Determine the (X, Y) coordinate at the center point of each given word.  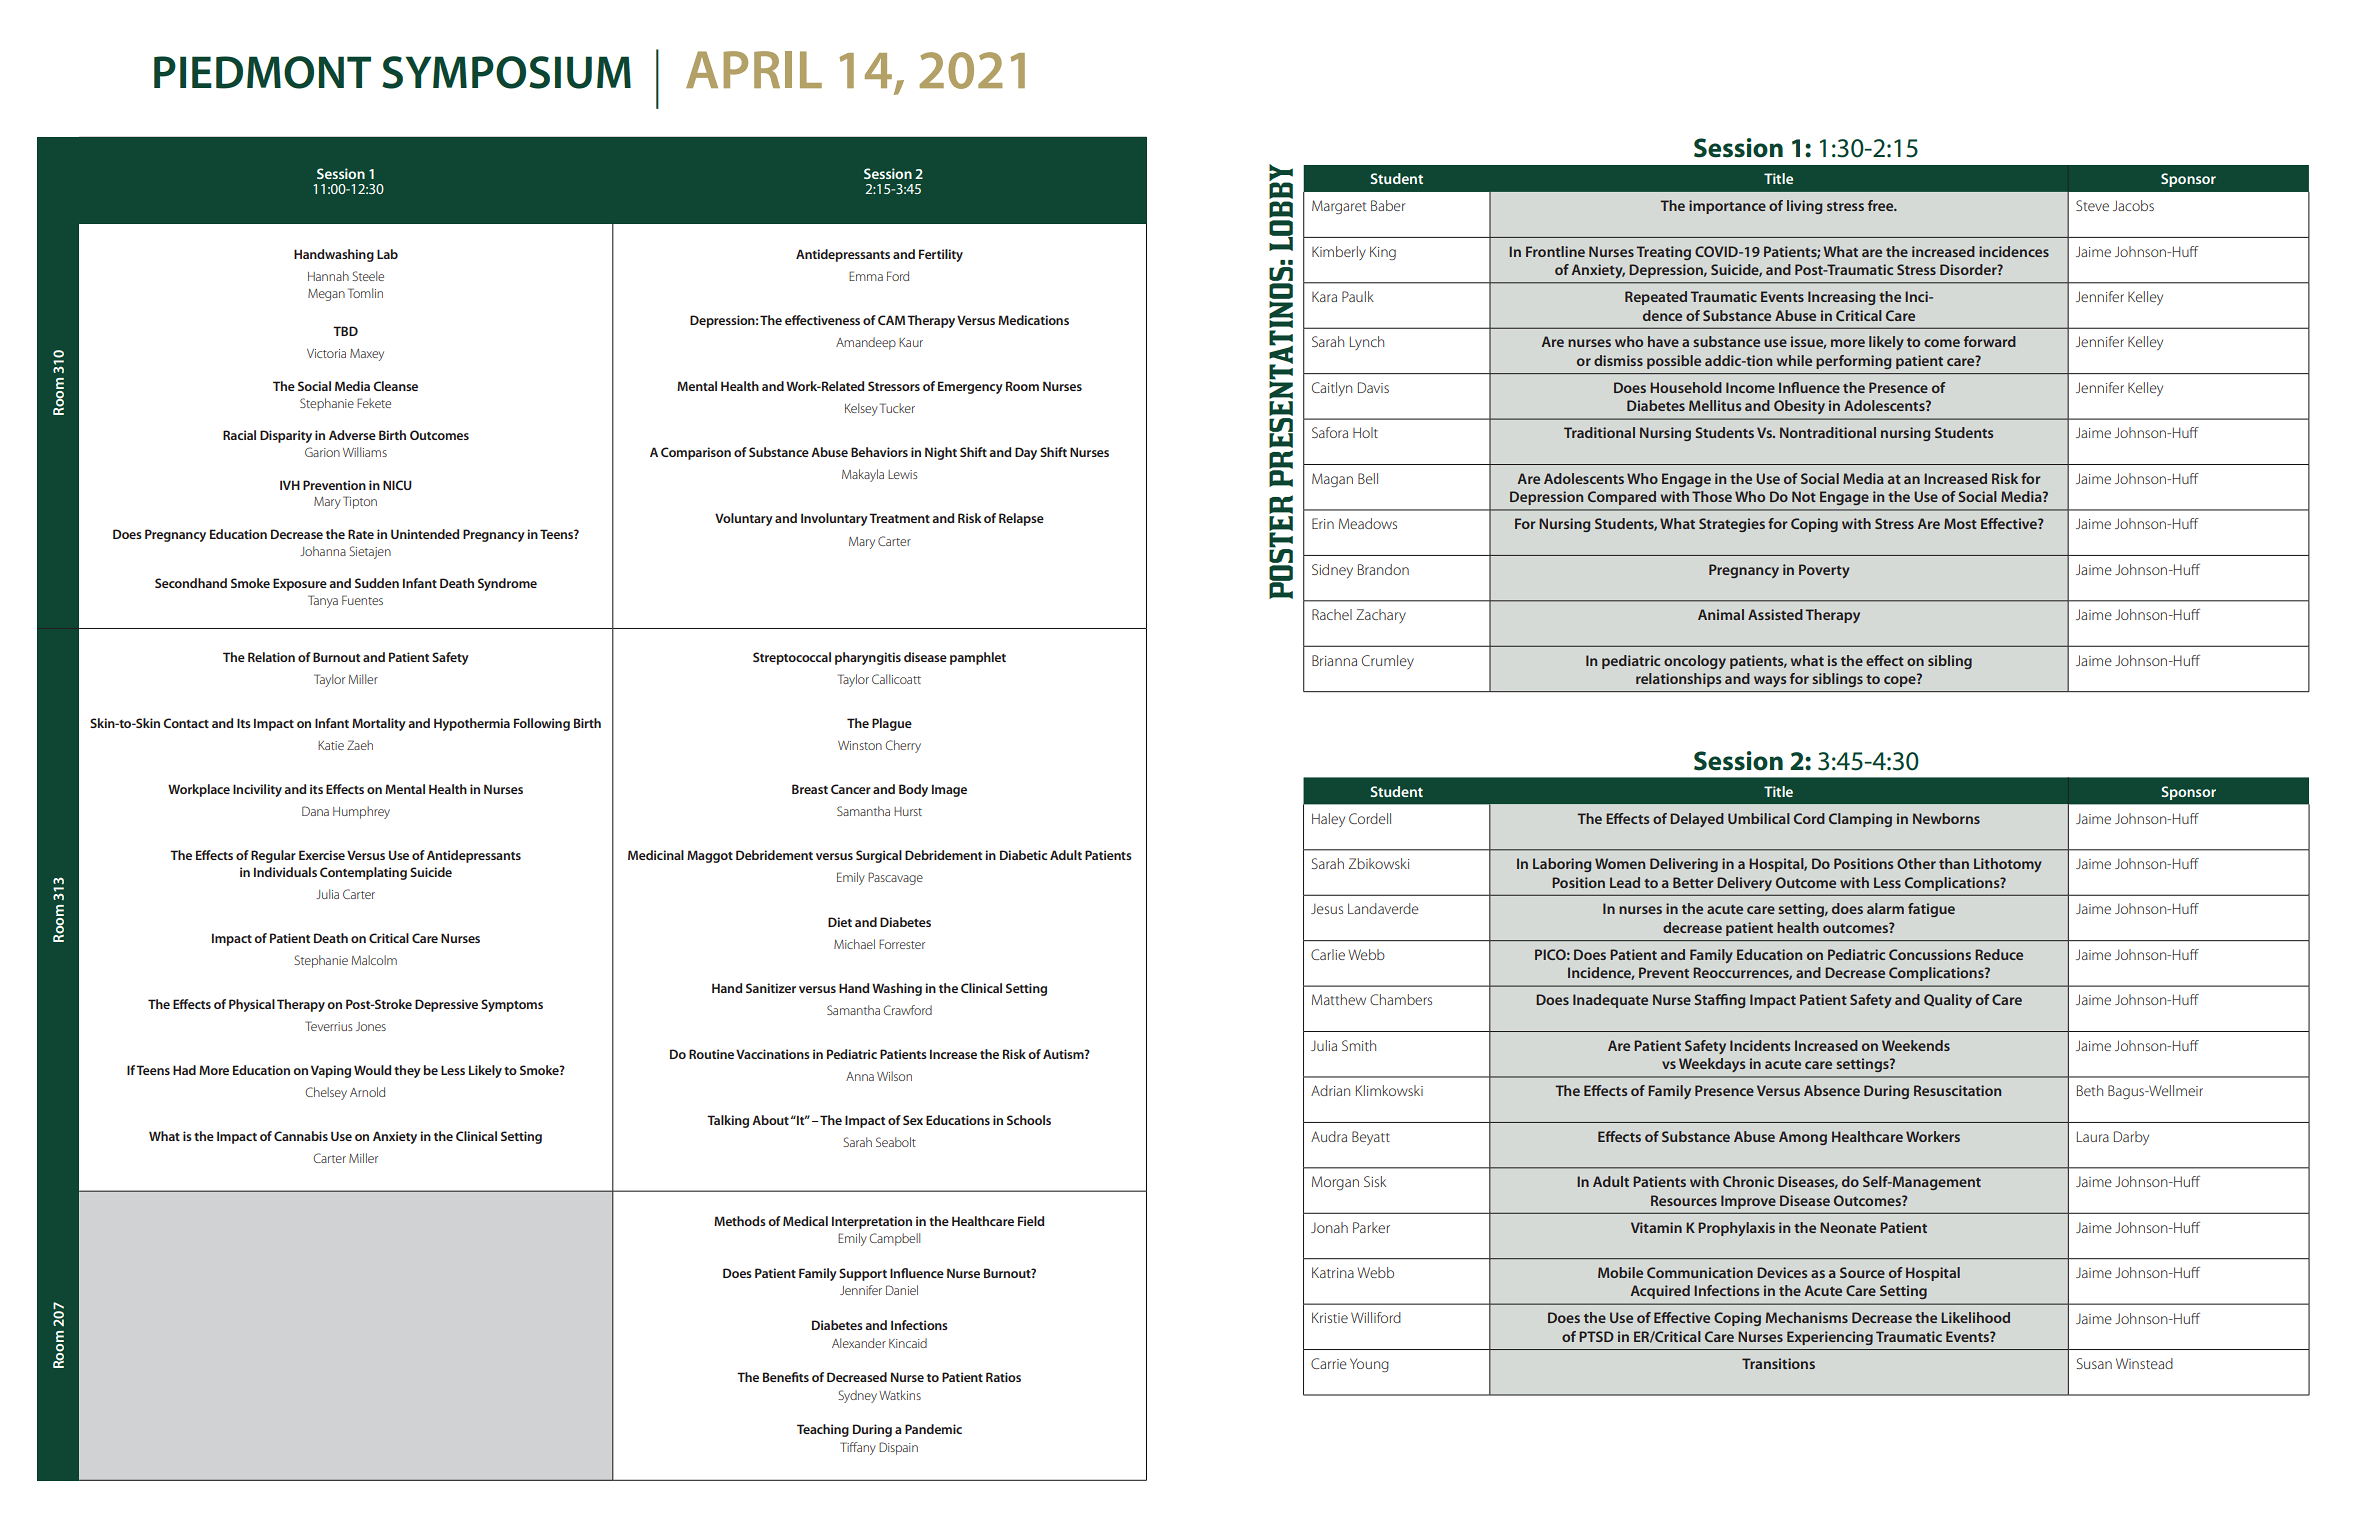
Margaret (1339, 207)
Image (949, 790)
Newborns (1946, 818)
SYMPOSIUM (506, 72)
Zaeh (360, 745)
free (1882, 205)
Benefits (786, 1377)
